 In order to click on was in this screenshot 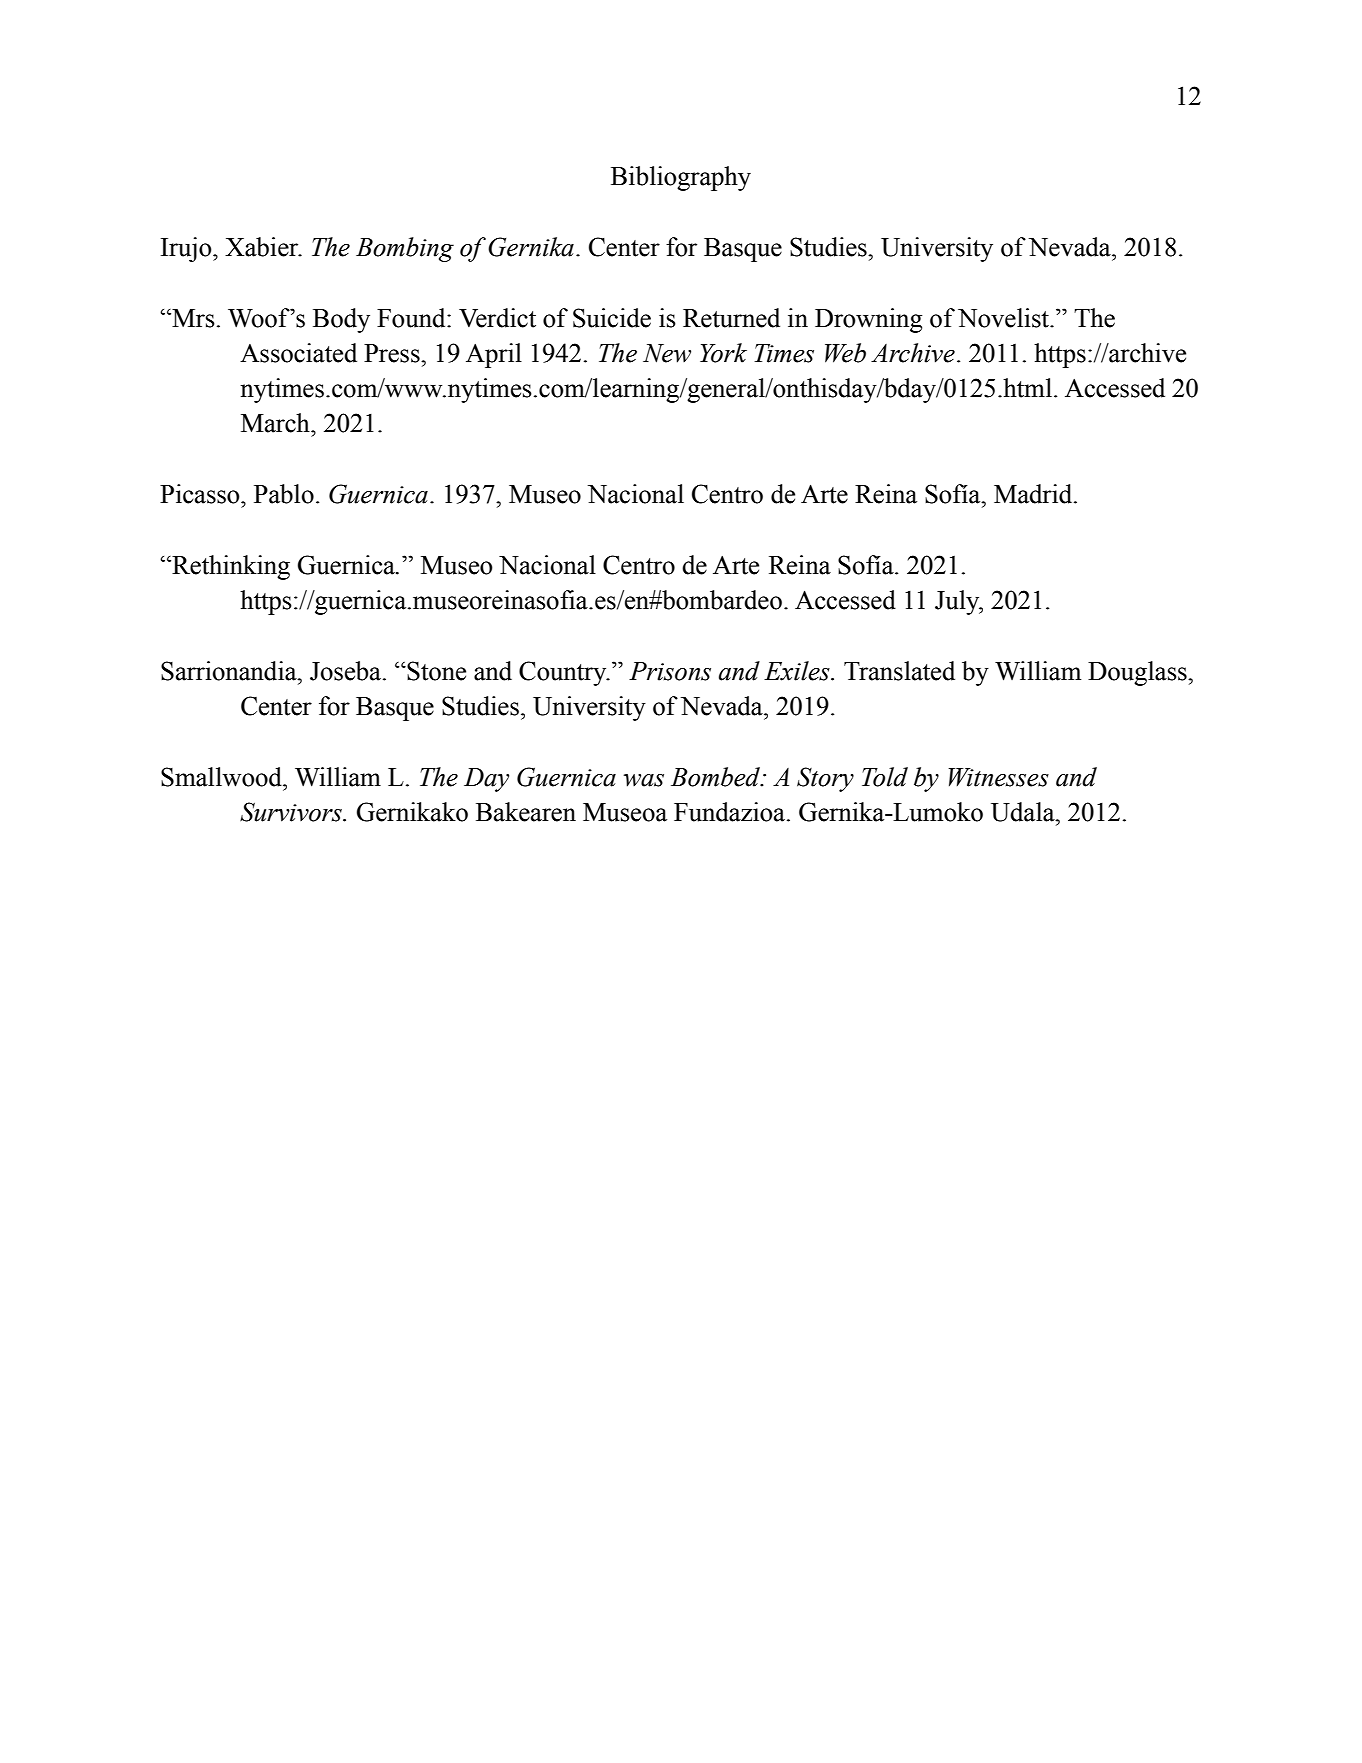, I will do `click(644, 780)`.
